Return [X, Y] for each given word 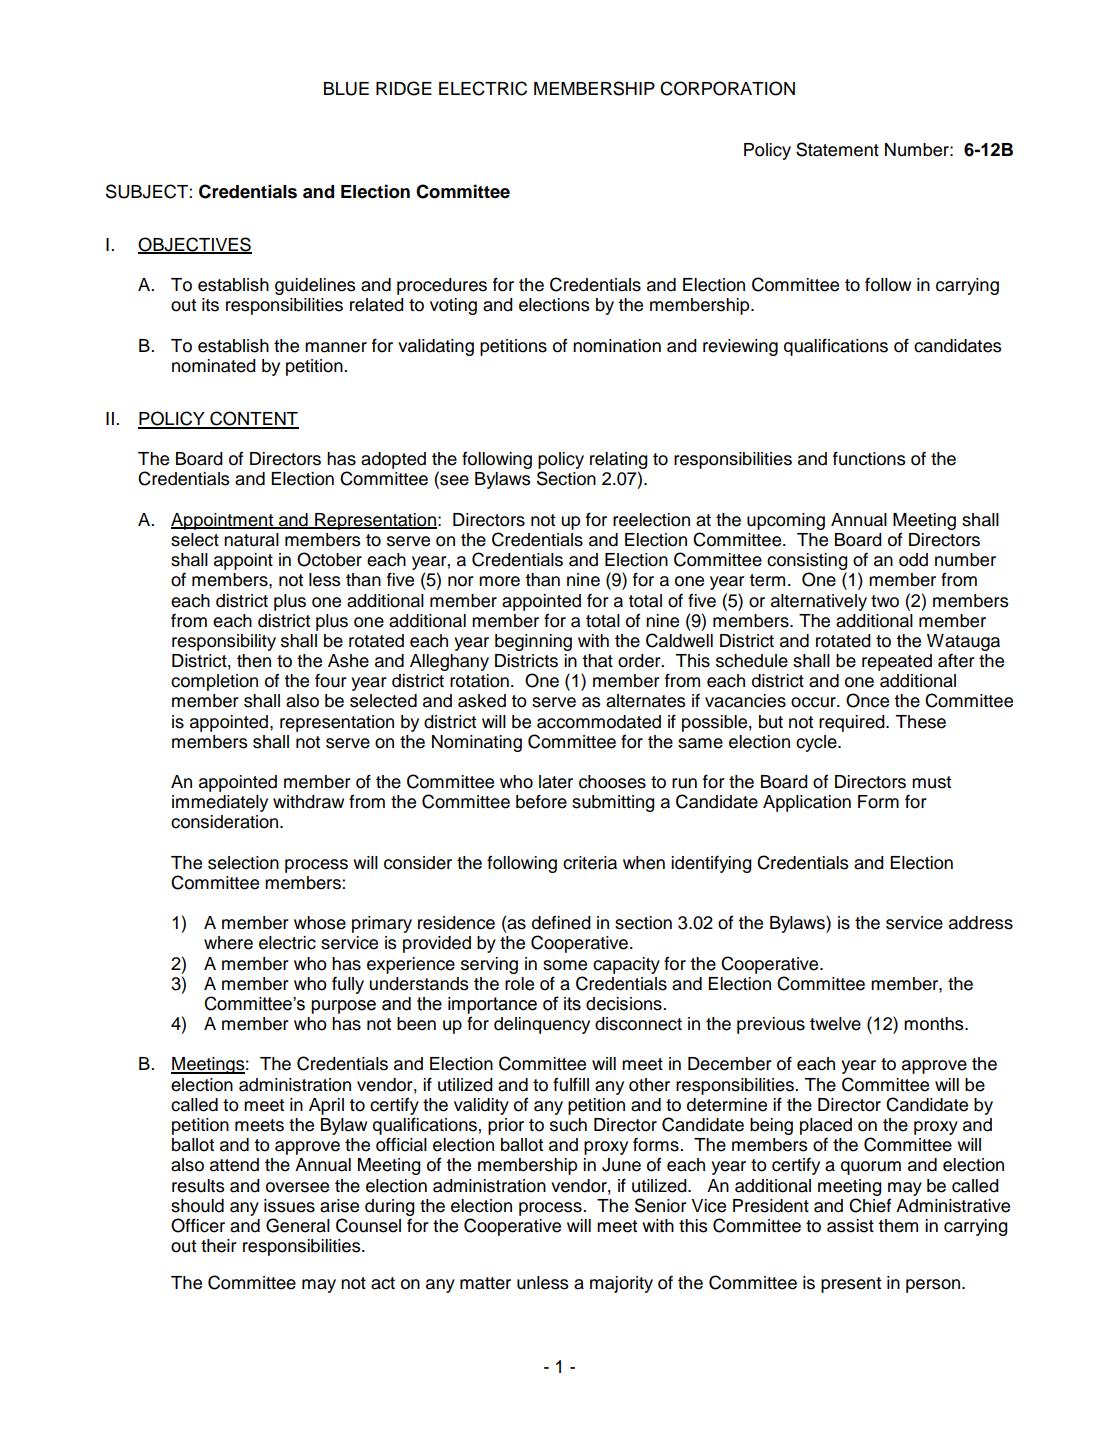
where [228, 943]
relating [619, 462]
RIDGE [404, 88]
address [981, 923]
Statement [837, 149]
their [219, 1246]
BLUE [346, 89]
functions [869, 458]
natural [251, 540]
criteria [590, 863]
